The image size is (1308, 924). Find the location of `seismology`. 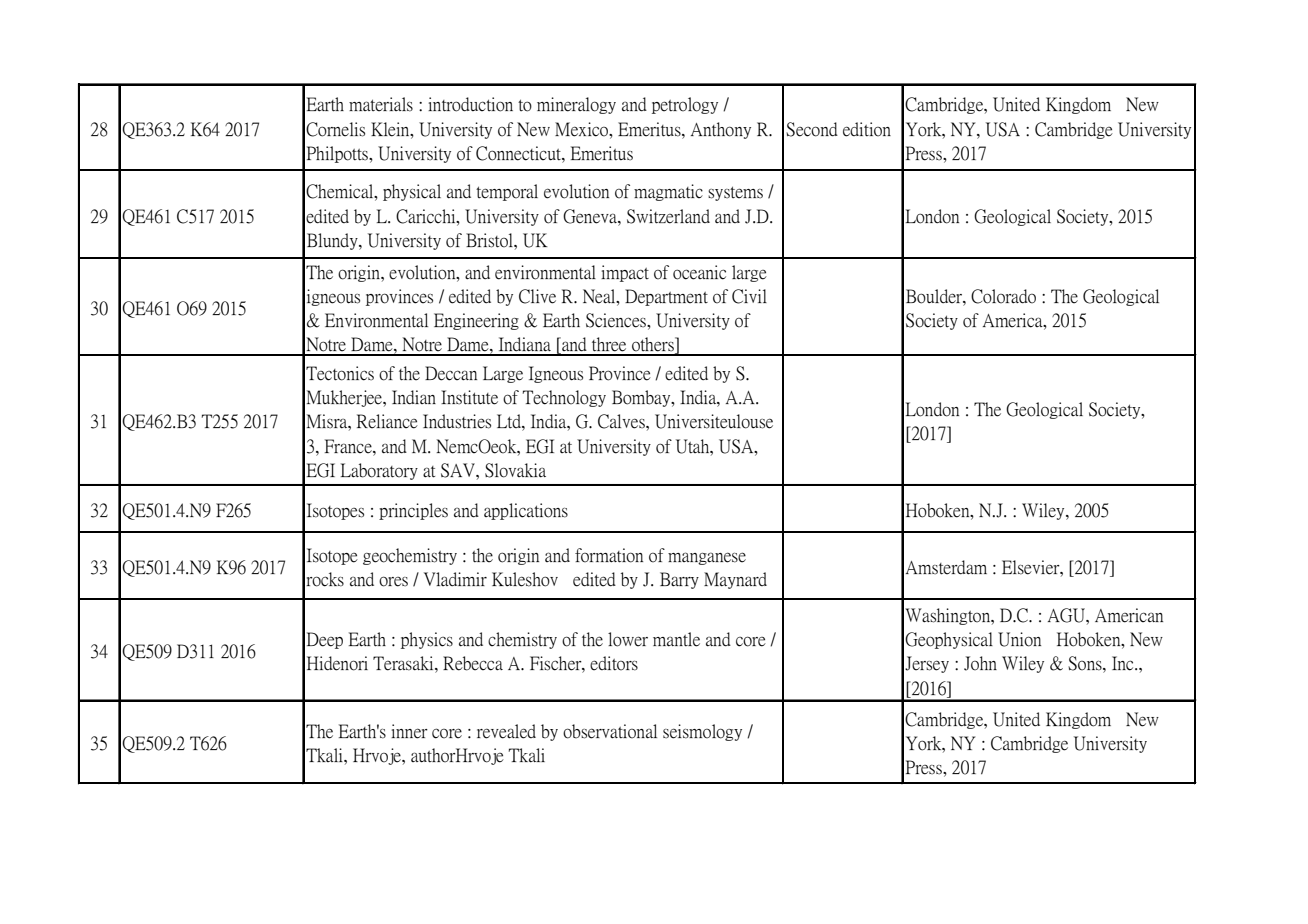

seismology is located at coordinates (702, 732).
